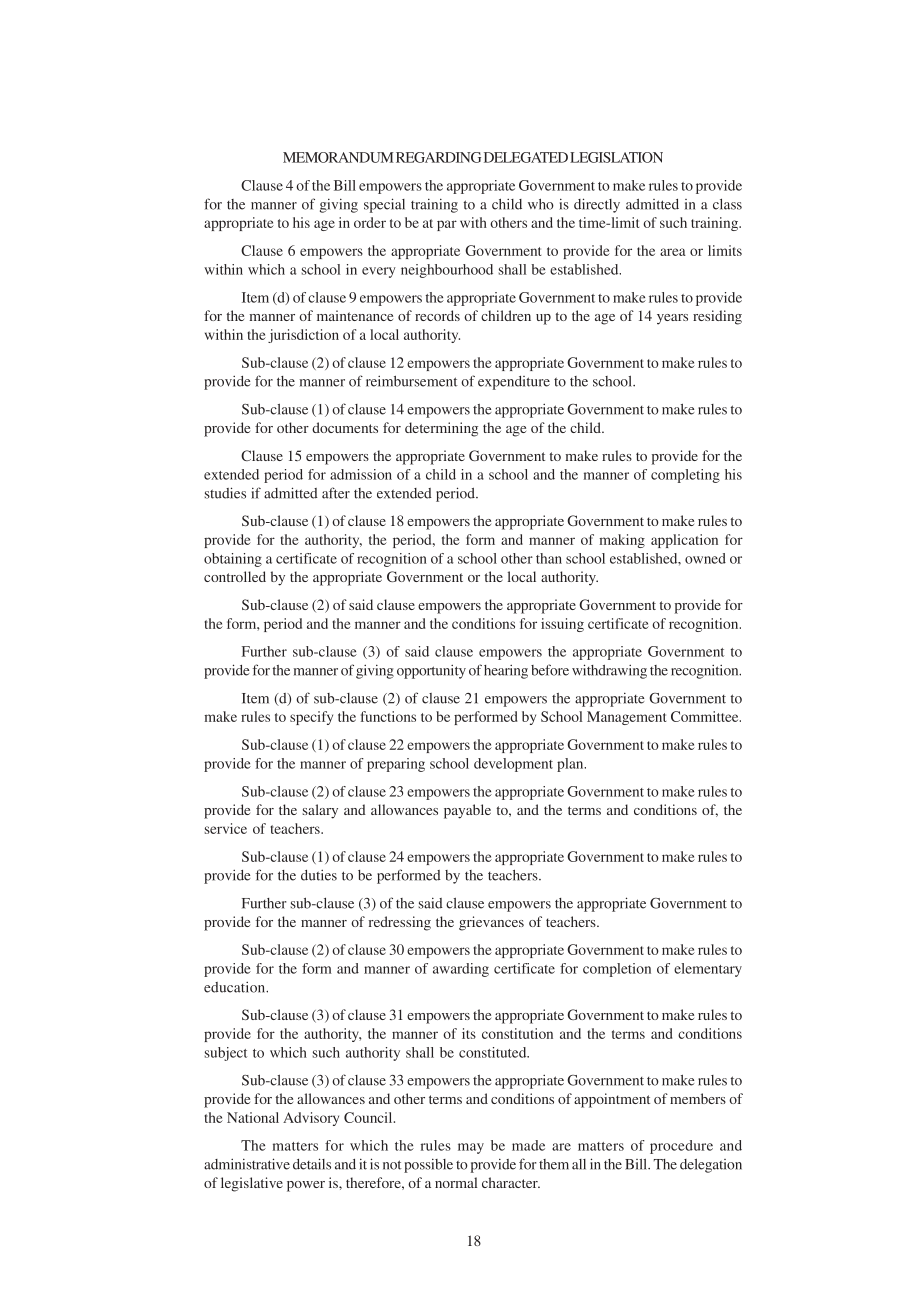 This screenshot has height=1308, width=924. Describe the element at coordinates (616, 157) in the screenshot. I see `LEGISLATION` at that location.
